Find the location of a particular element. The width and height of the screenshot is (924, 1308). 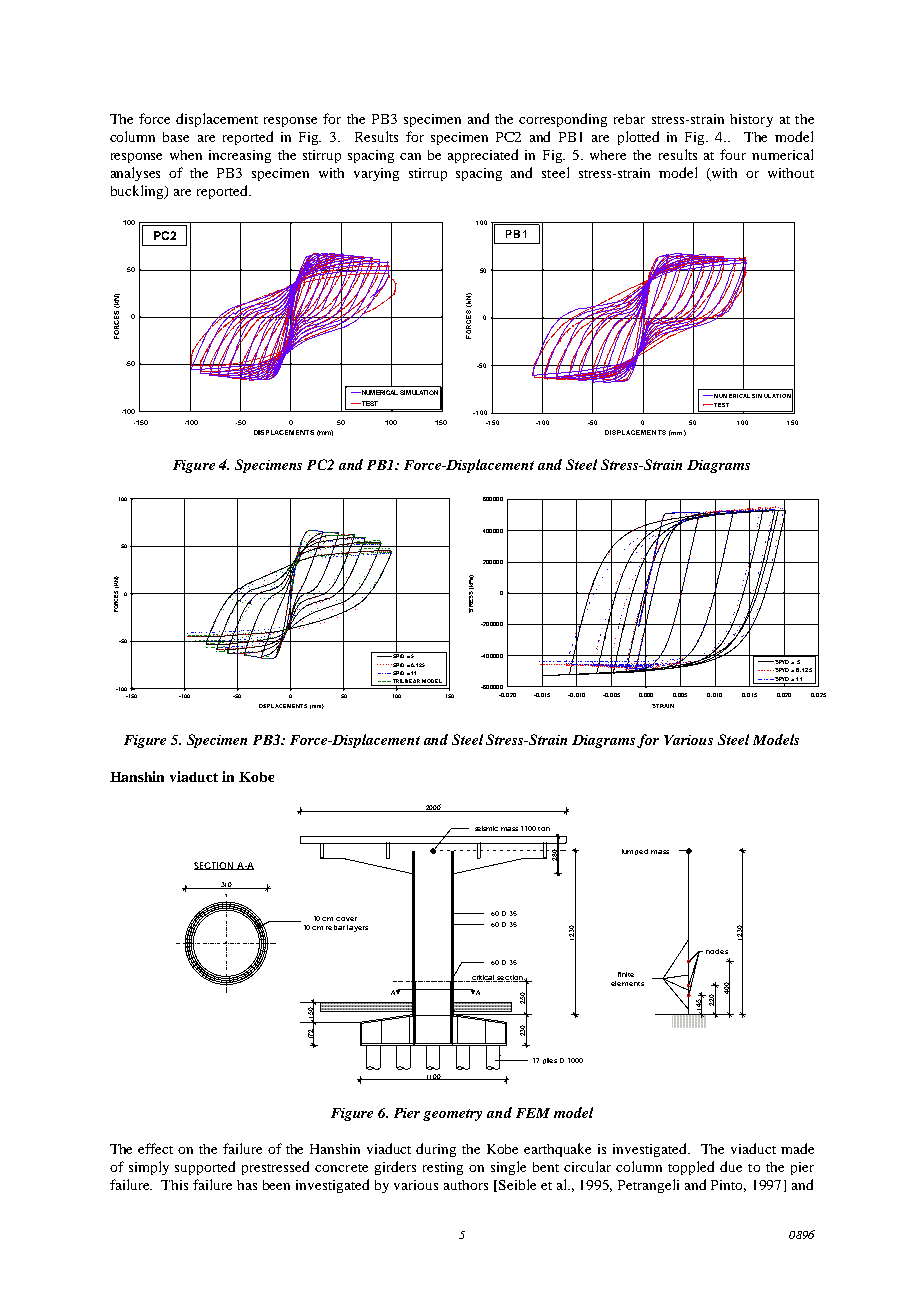

where is located at coordinates (608, 155).
